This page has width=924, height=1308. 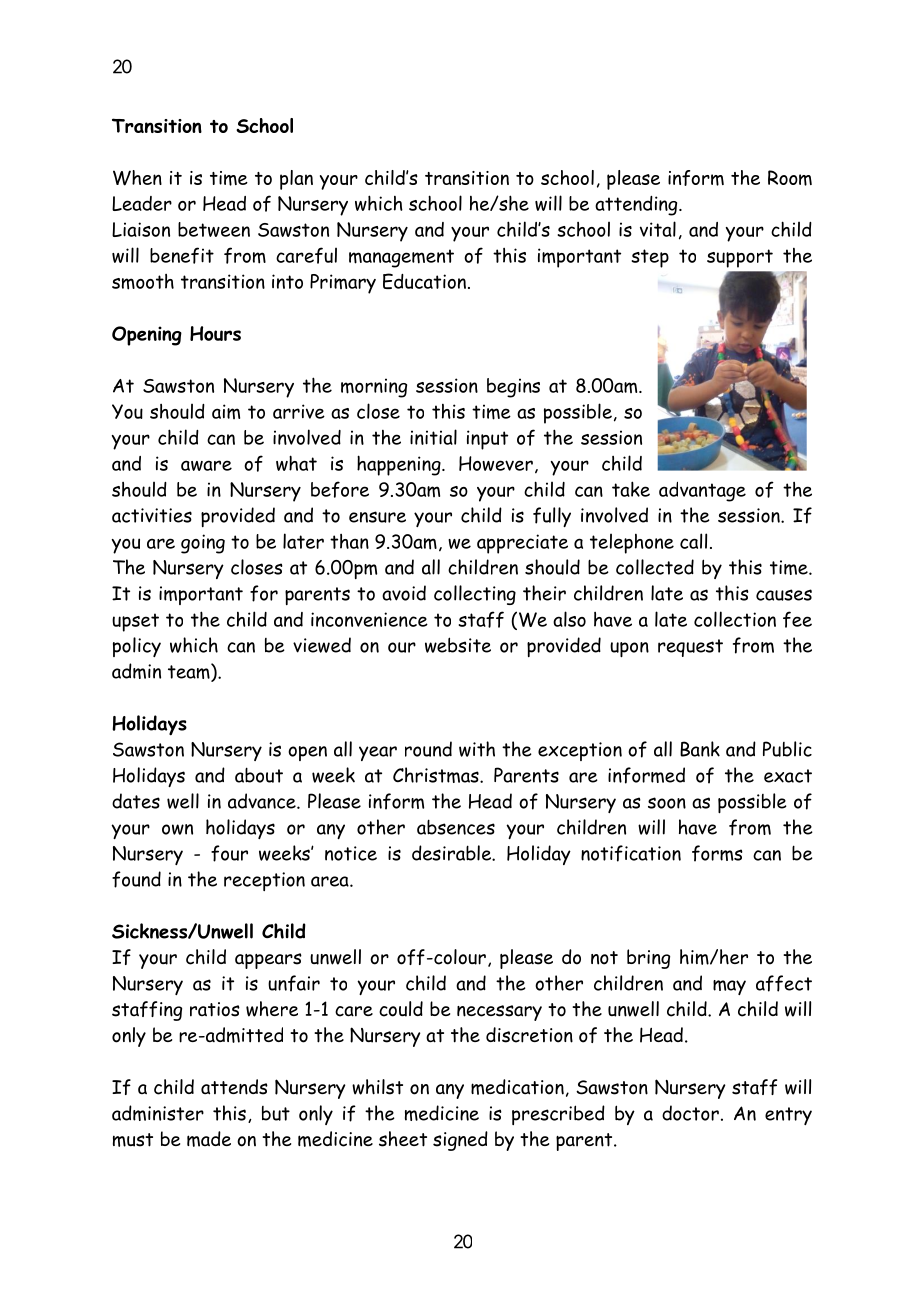 What do you see at coordinates (460, 1141) in the page?
I see `signed` at bounding box center [460, 1141].
